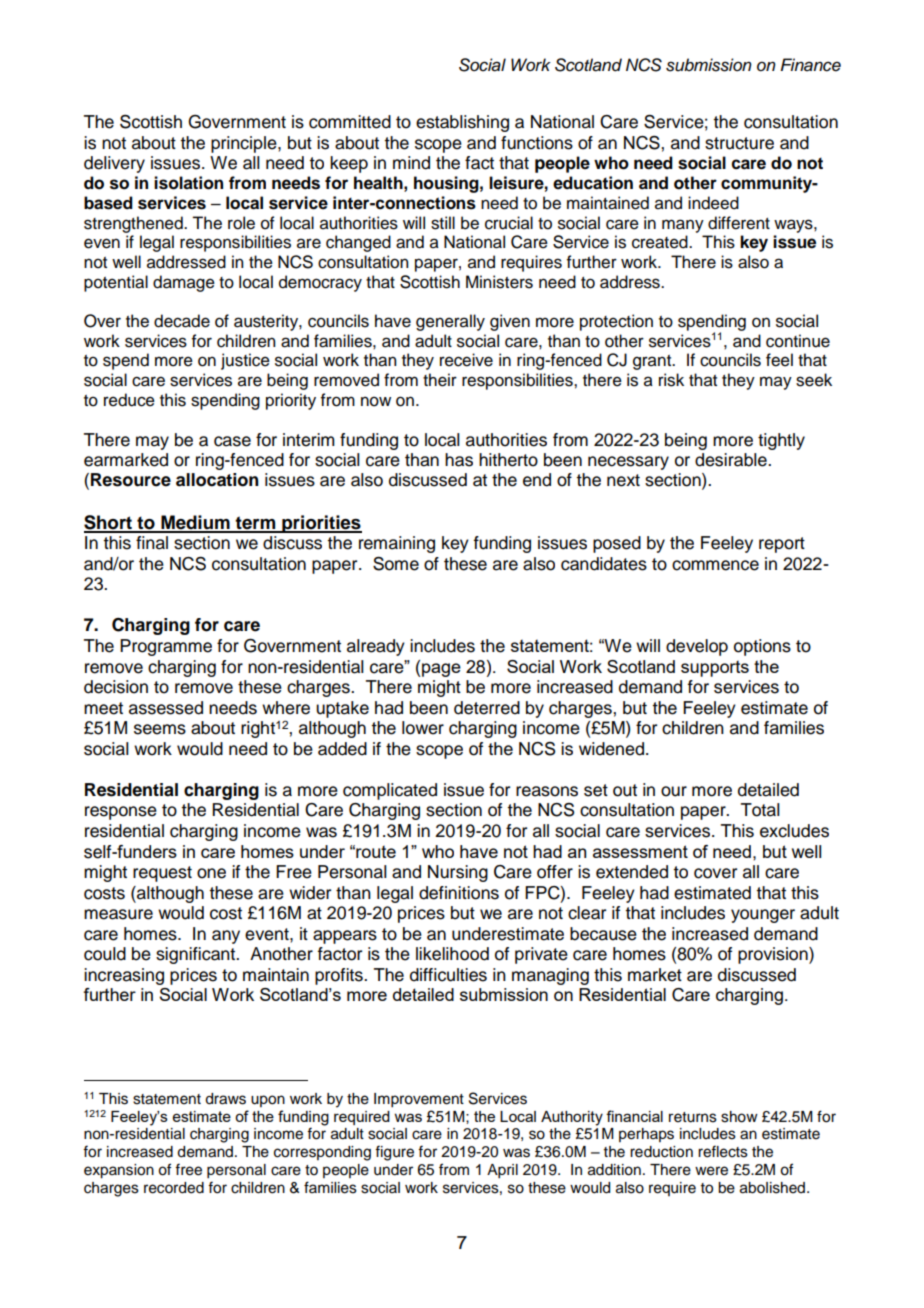 This screenshot has width=924, height=1308. Describe the element at coordinates (245, 144) in the screenshot. I see `principle` at that location.
